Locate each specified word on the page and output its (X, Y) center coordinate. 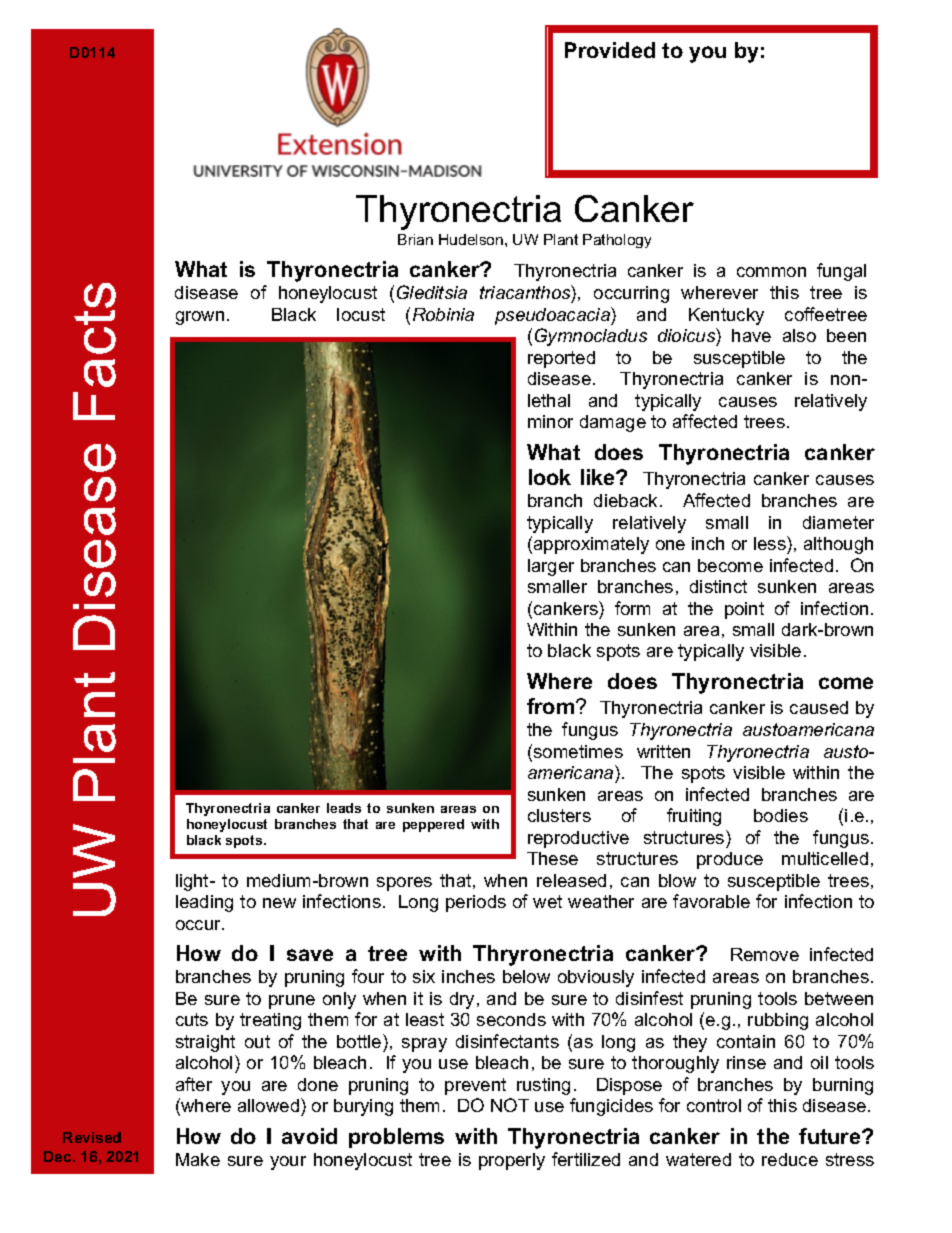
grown (200, 318)
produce (730, 860)
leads (344, 808)
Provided (610, 50)
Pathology (617, 241)
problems (396, 1138)
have (751, 335)
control (714, 1105)
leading (204, 903)
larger (551, 567)
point (744, 610)
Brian (415, 239)
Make (198, 1159)
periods (476, 903)
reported (561, 359)
